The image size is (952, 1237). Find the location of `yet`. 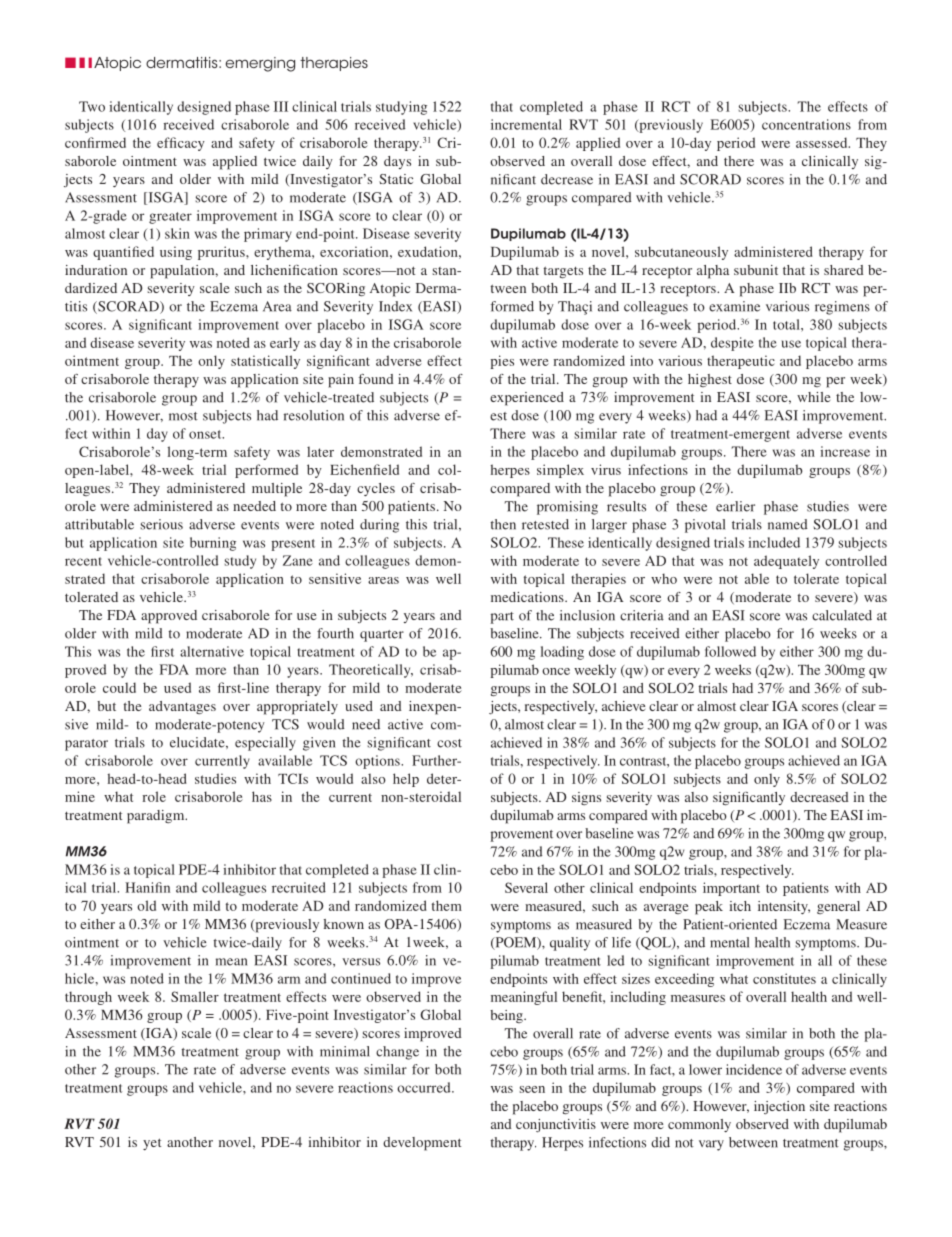

yet is located at coordinates (152, 1144).
